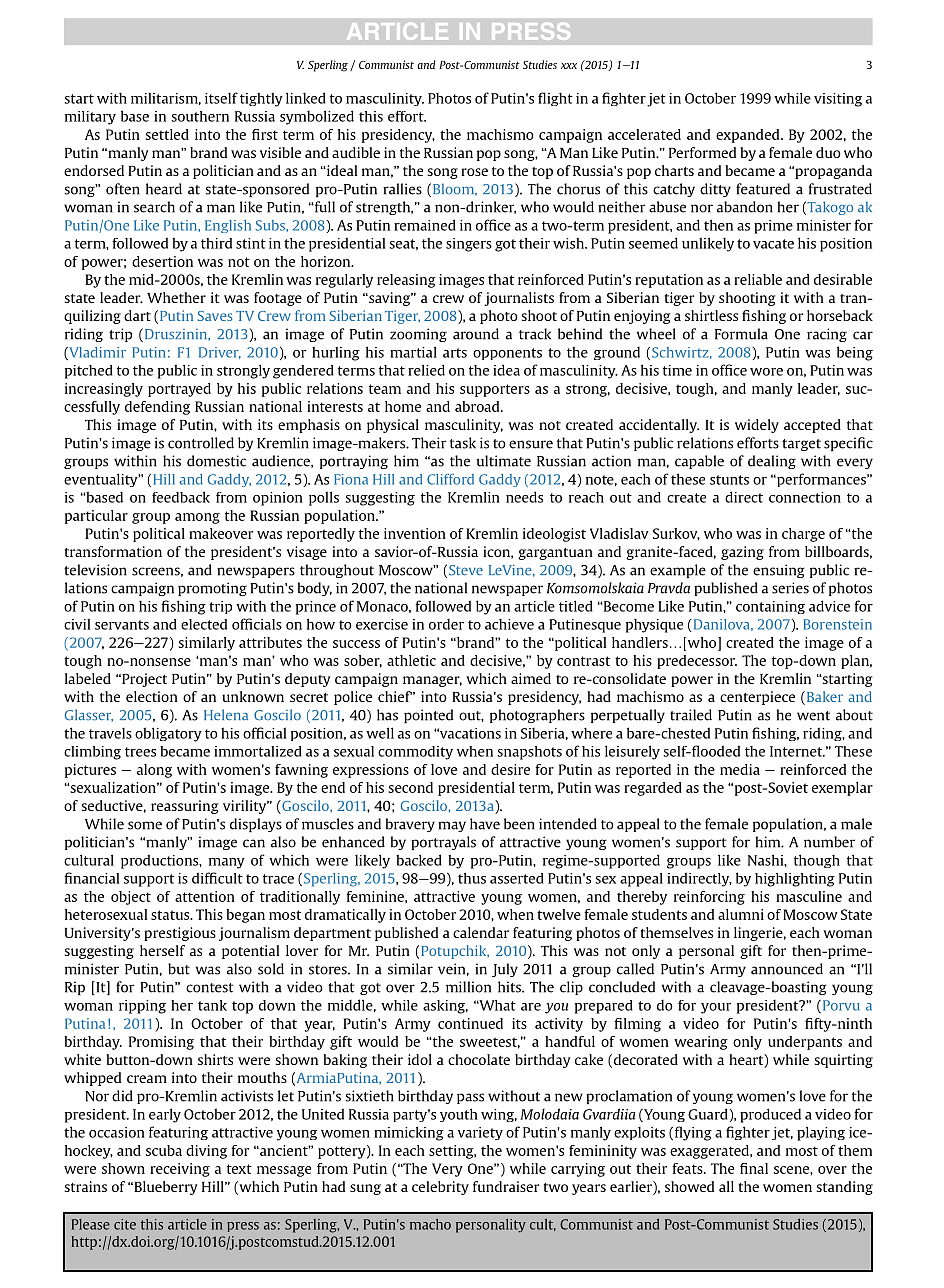 This image has height=1288, width=944. I want to click on southern, so click(200, 116).
